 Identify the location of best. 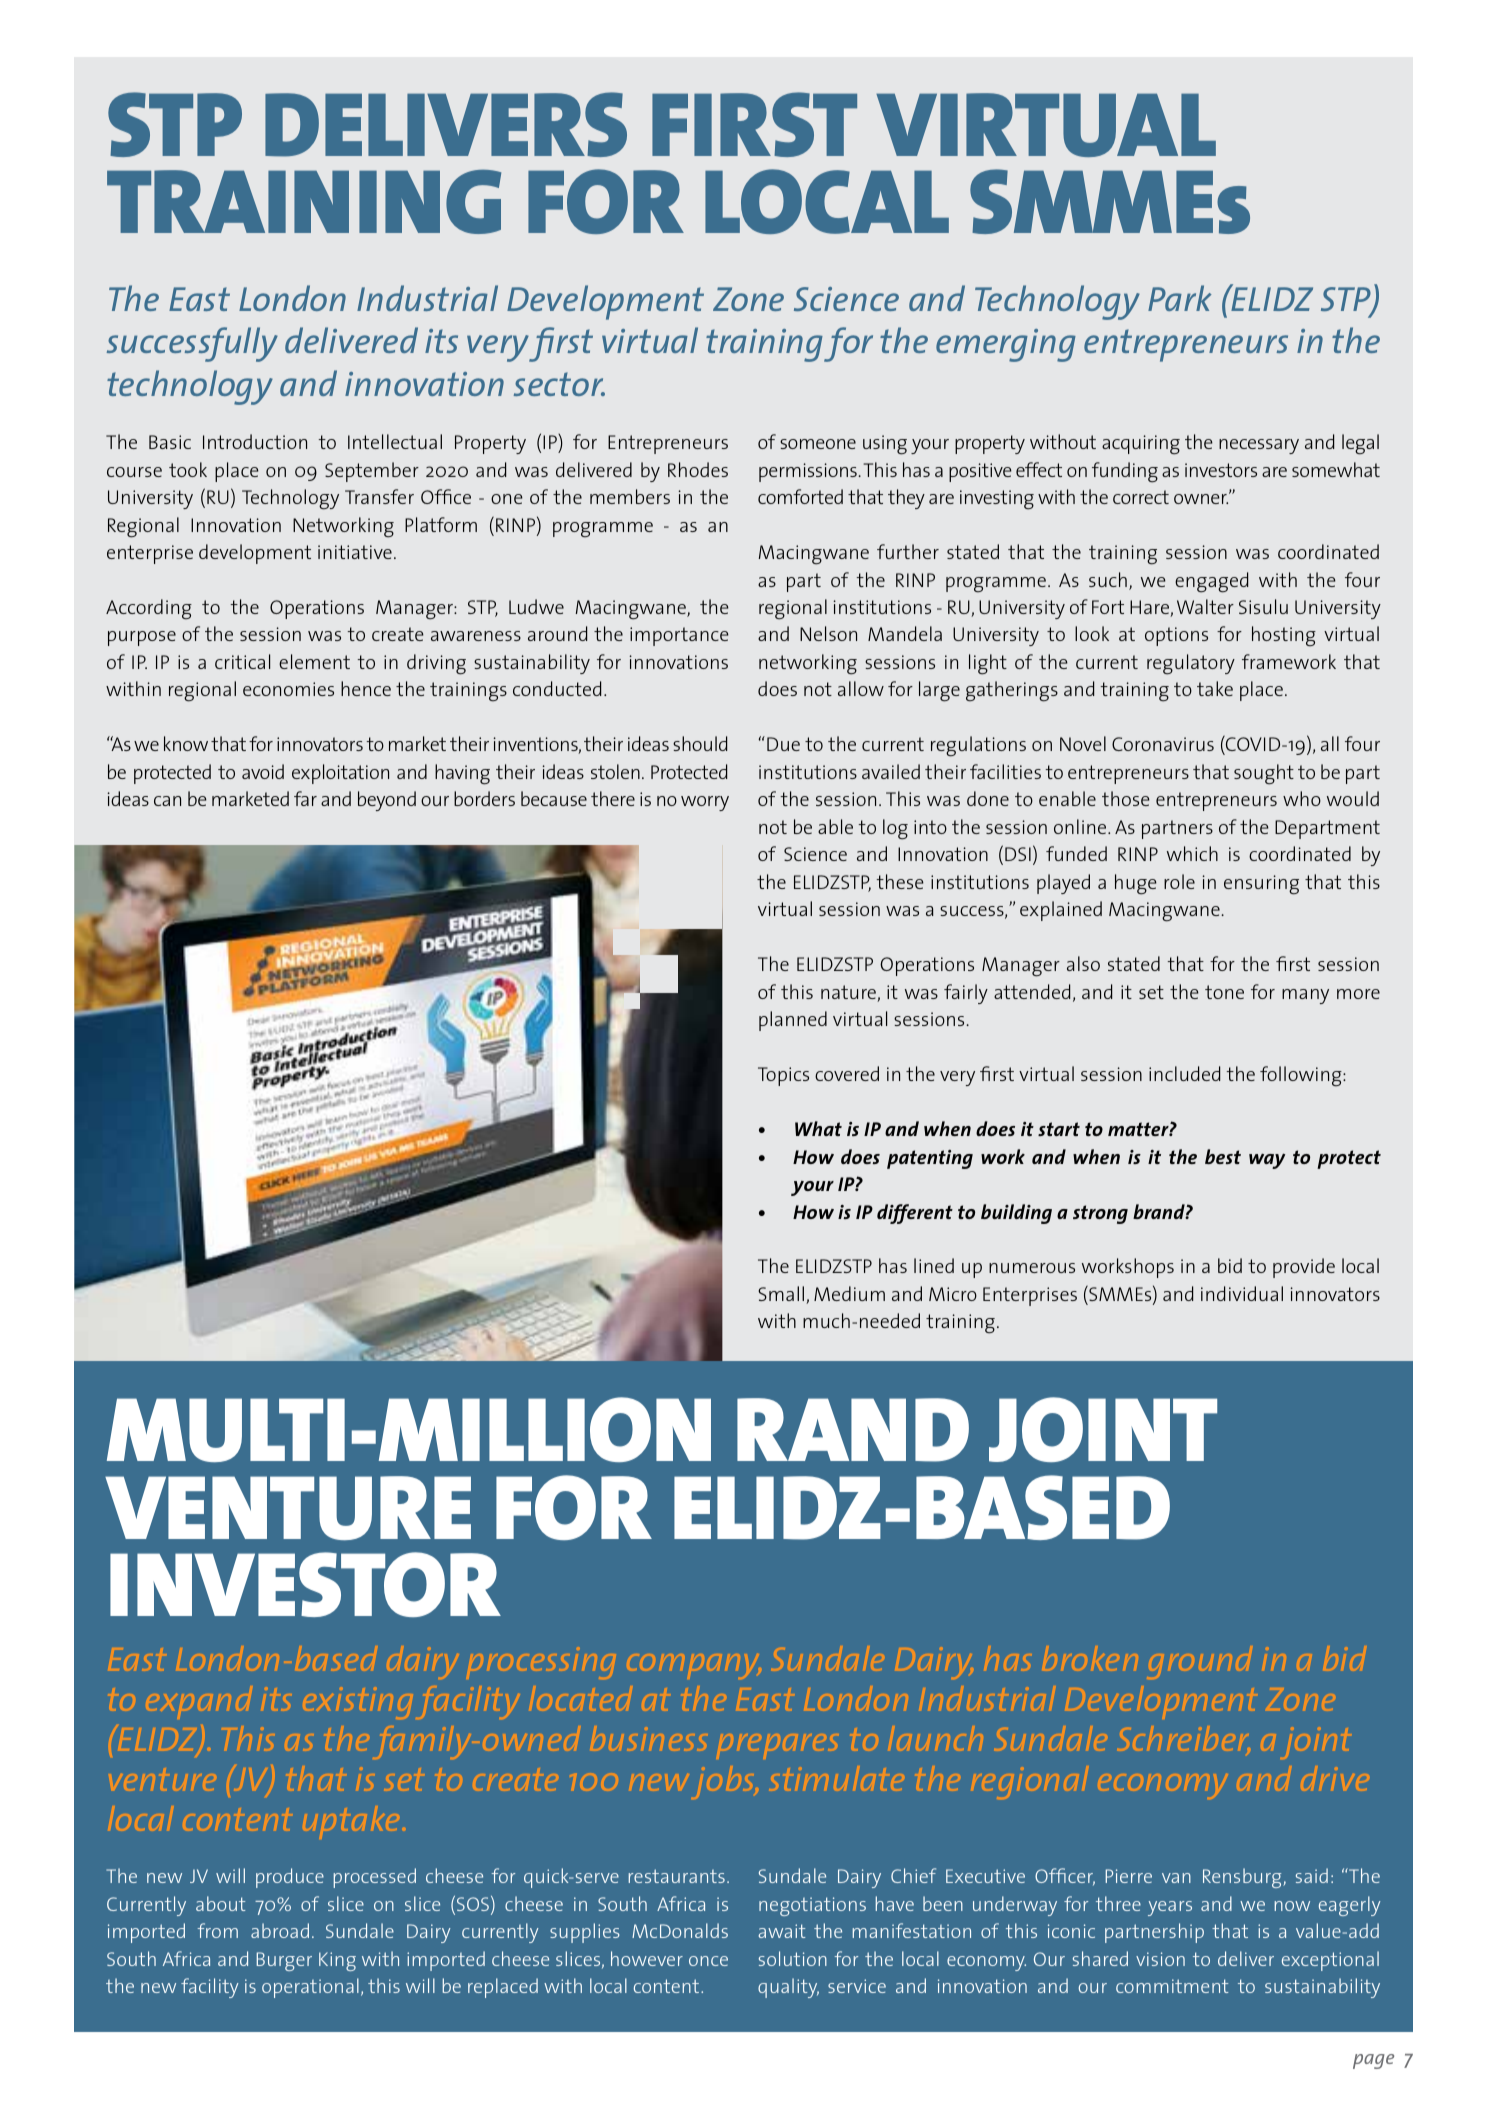
(1223, 1156).
